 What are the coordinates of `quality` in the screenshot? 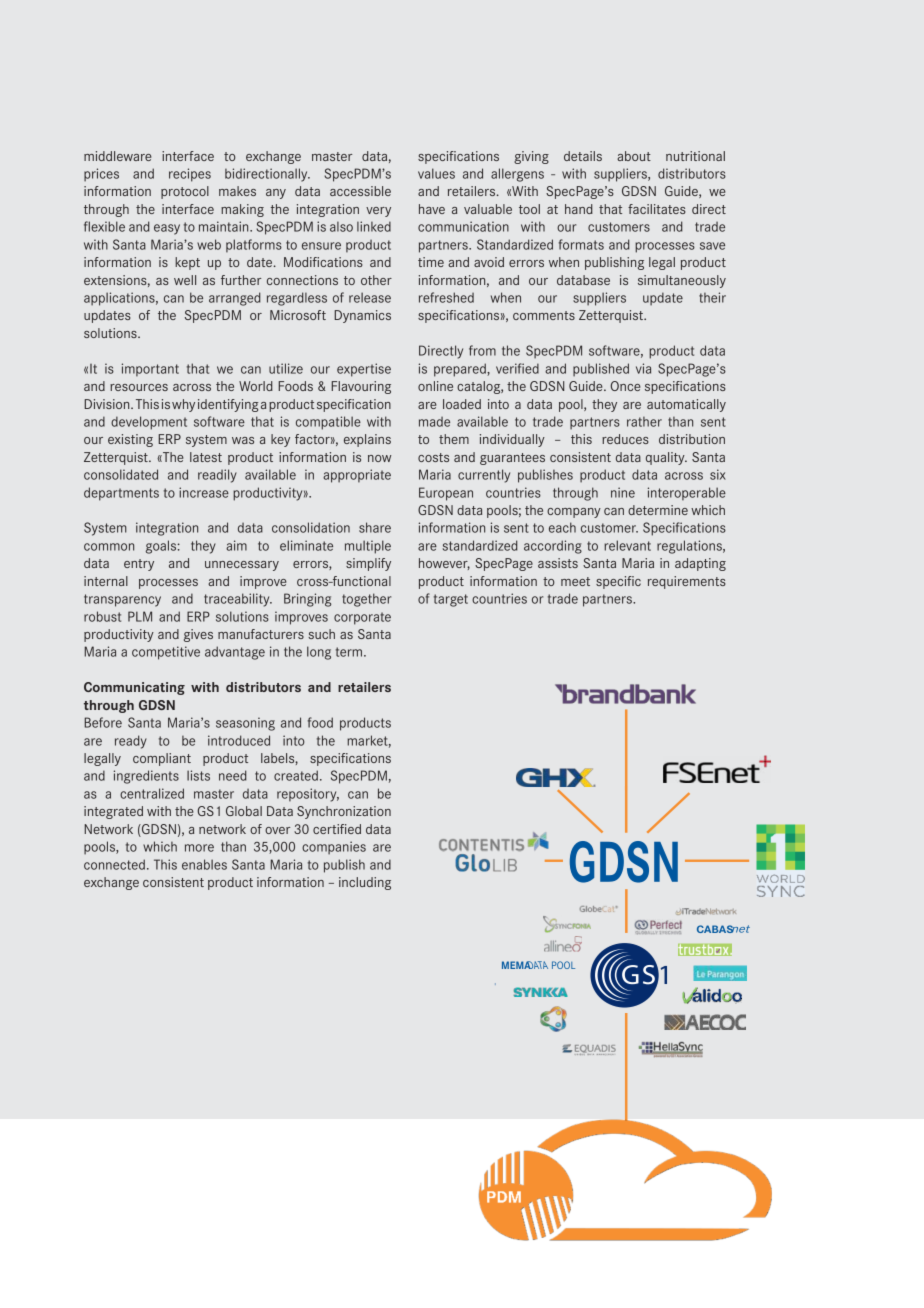 It's located at (666, 458).
